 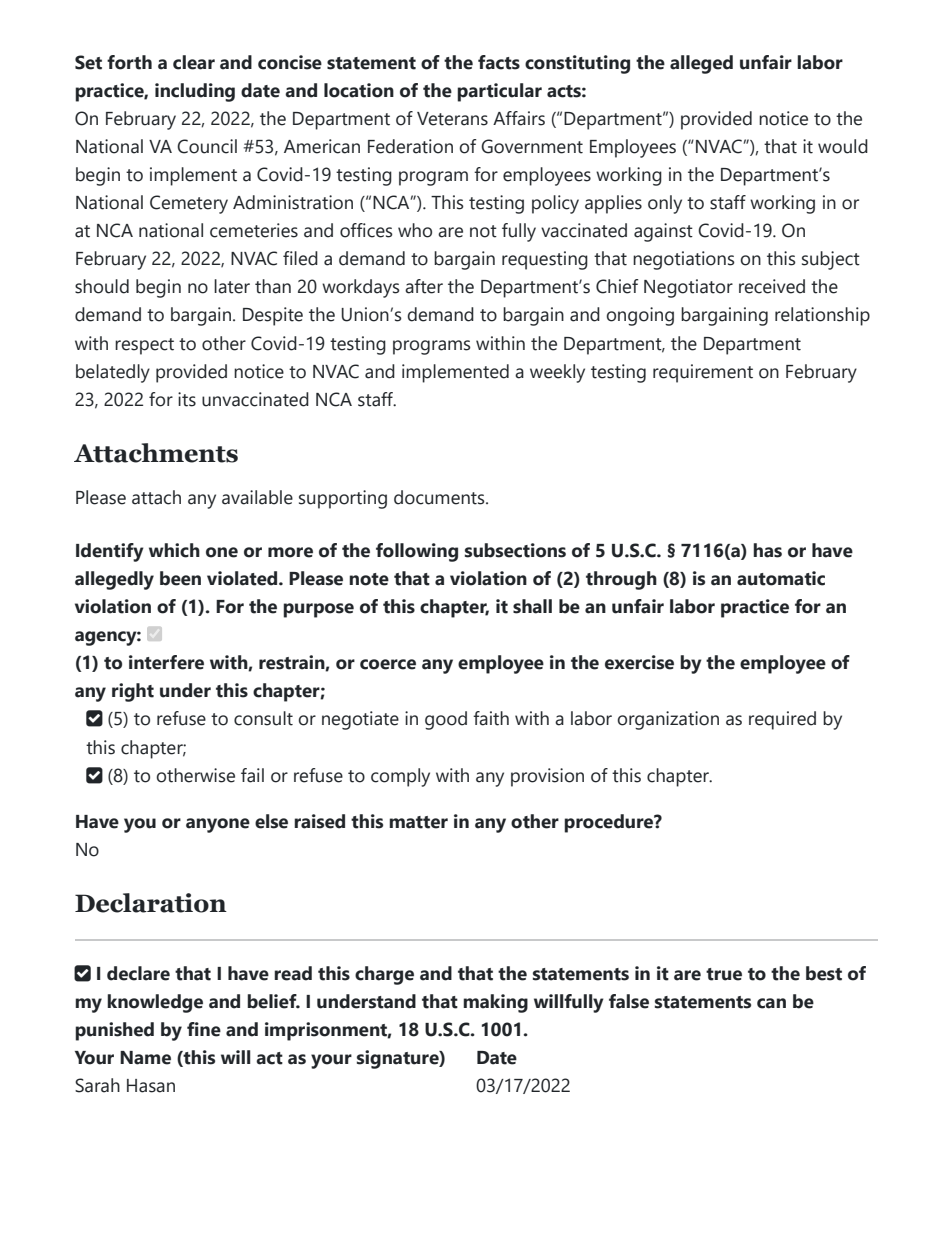 I want to click on good, so click(x=446, y=720).
